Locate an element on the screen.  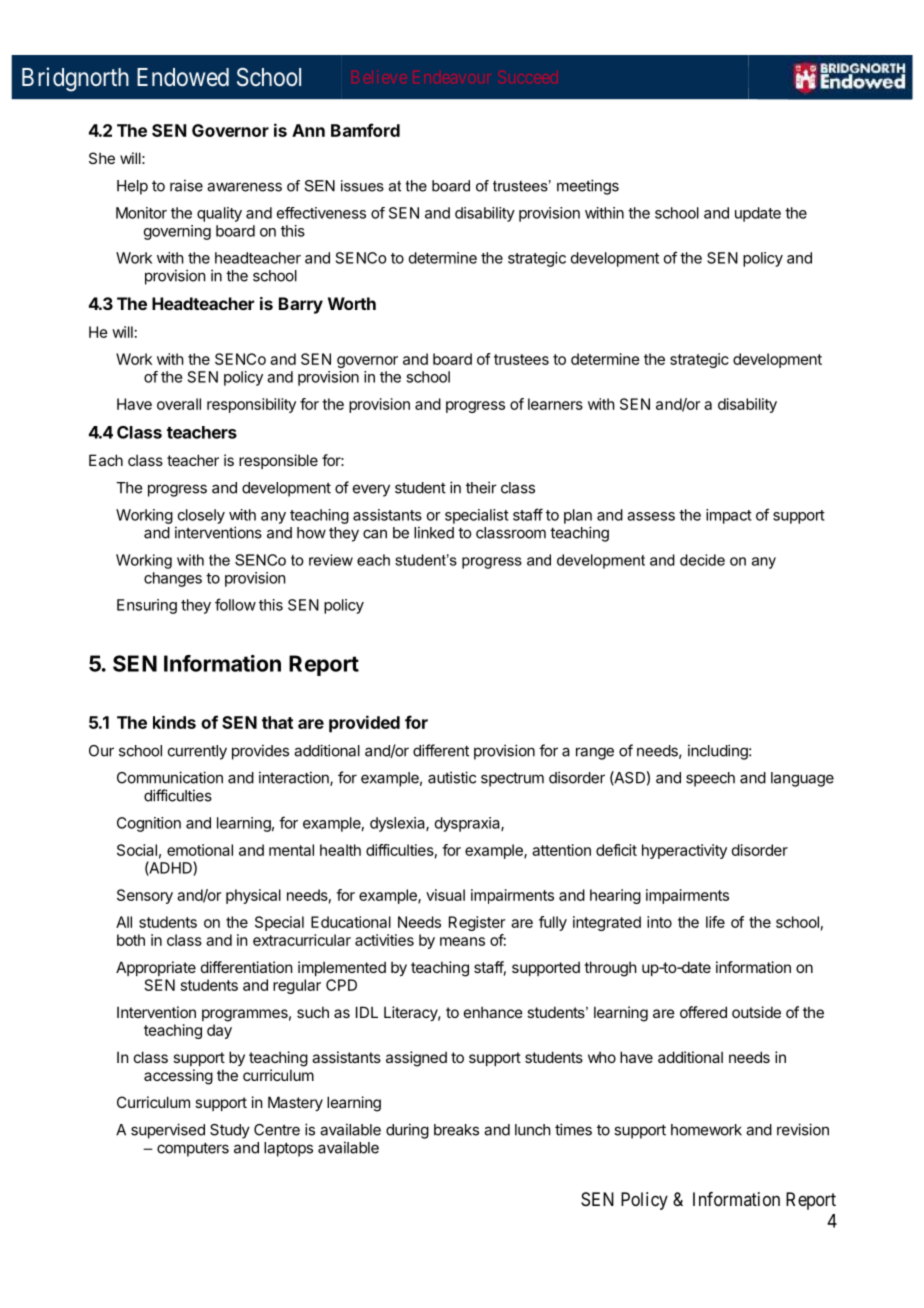
Endowed is located at coordinates (183, 77).
